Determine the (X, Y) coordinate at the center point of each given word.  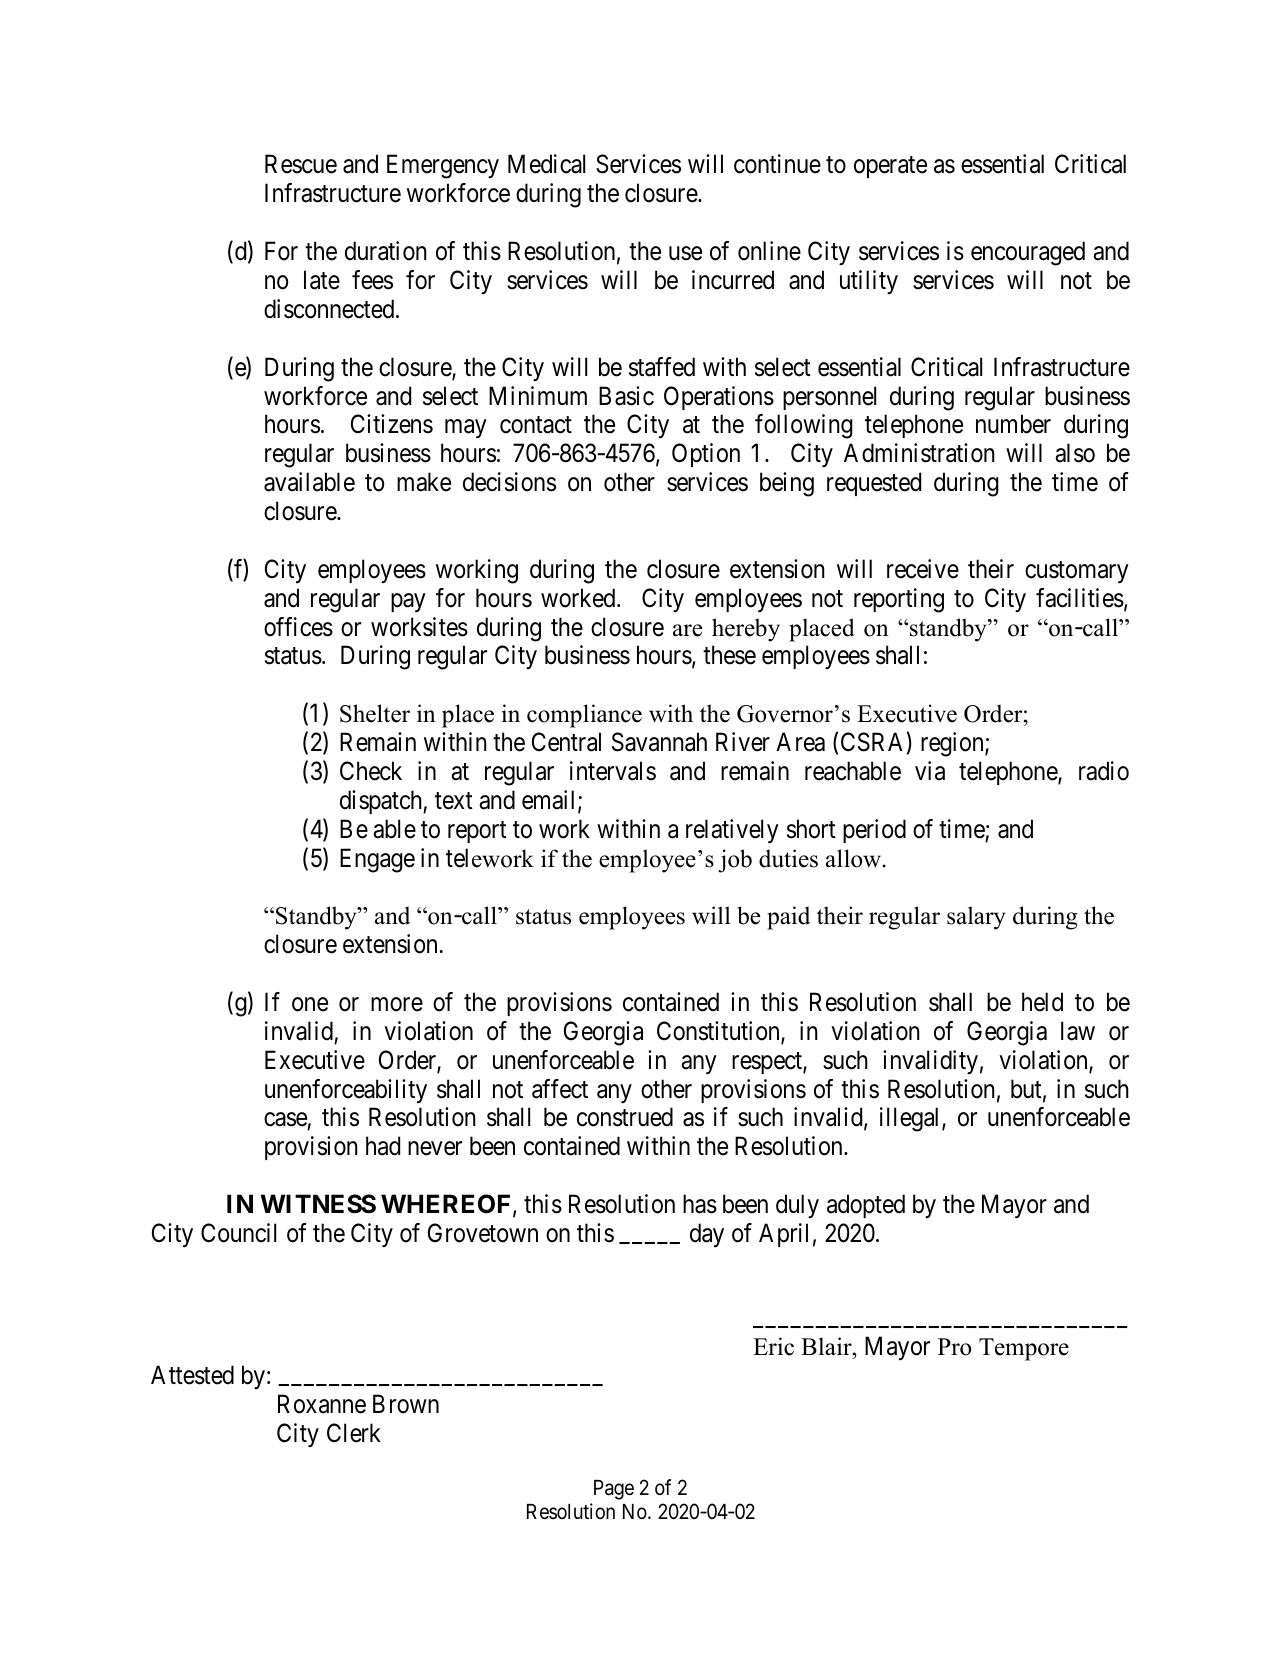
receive (923, 569)
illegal (911, 1119)
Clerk (354, 1433)
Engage (377, 860)
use (685, 254)
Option (706, 455)
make (424, 482)
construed (625, 1117)
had (383, 1146)
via (930, 771)
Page (614, 1490)
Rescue (301, 164)
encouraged (1028, 253)
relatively (732, 831)
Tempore (1024, 1349)
